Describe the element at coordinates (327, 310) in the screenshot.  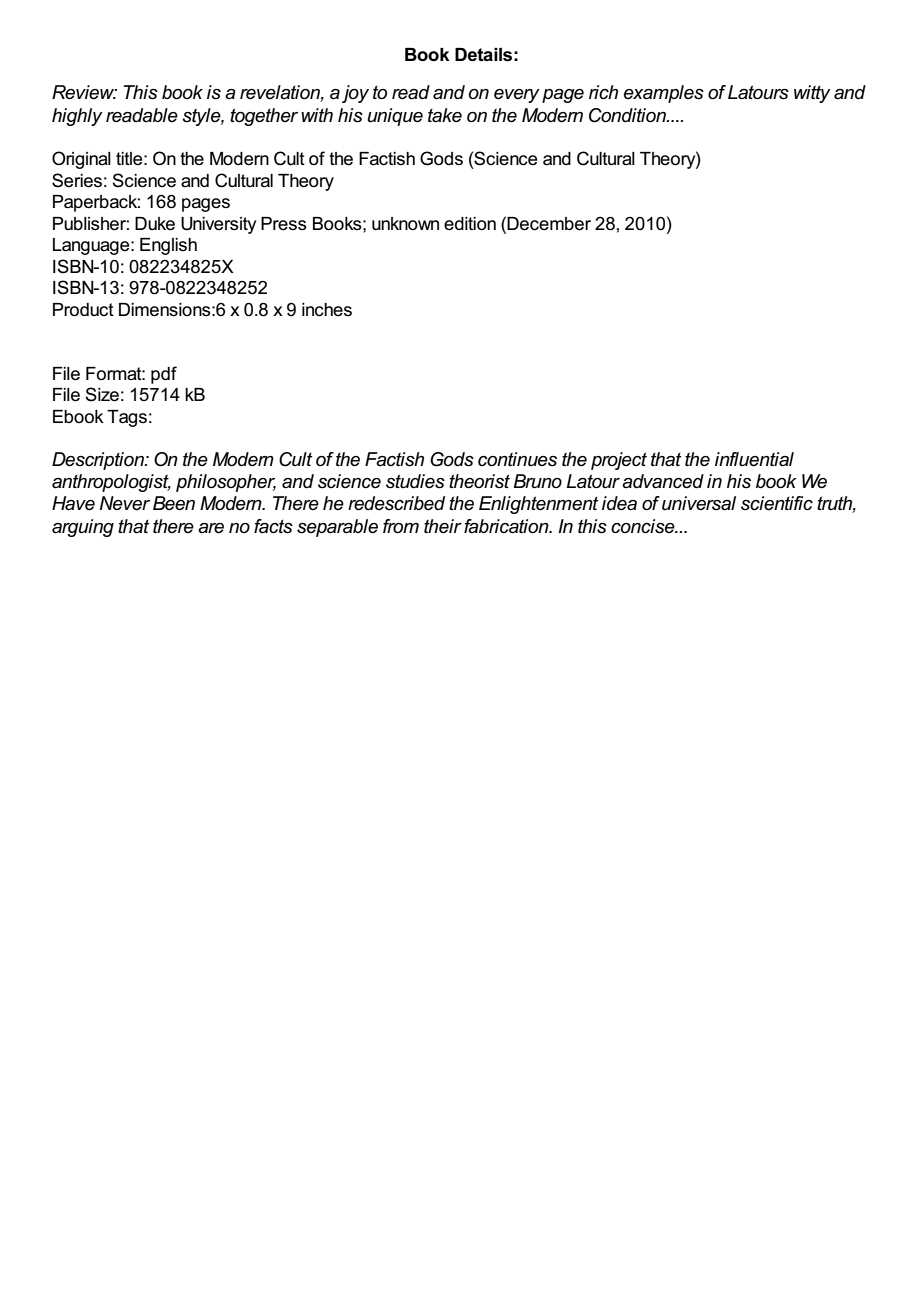
I see `inches` at that location.
